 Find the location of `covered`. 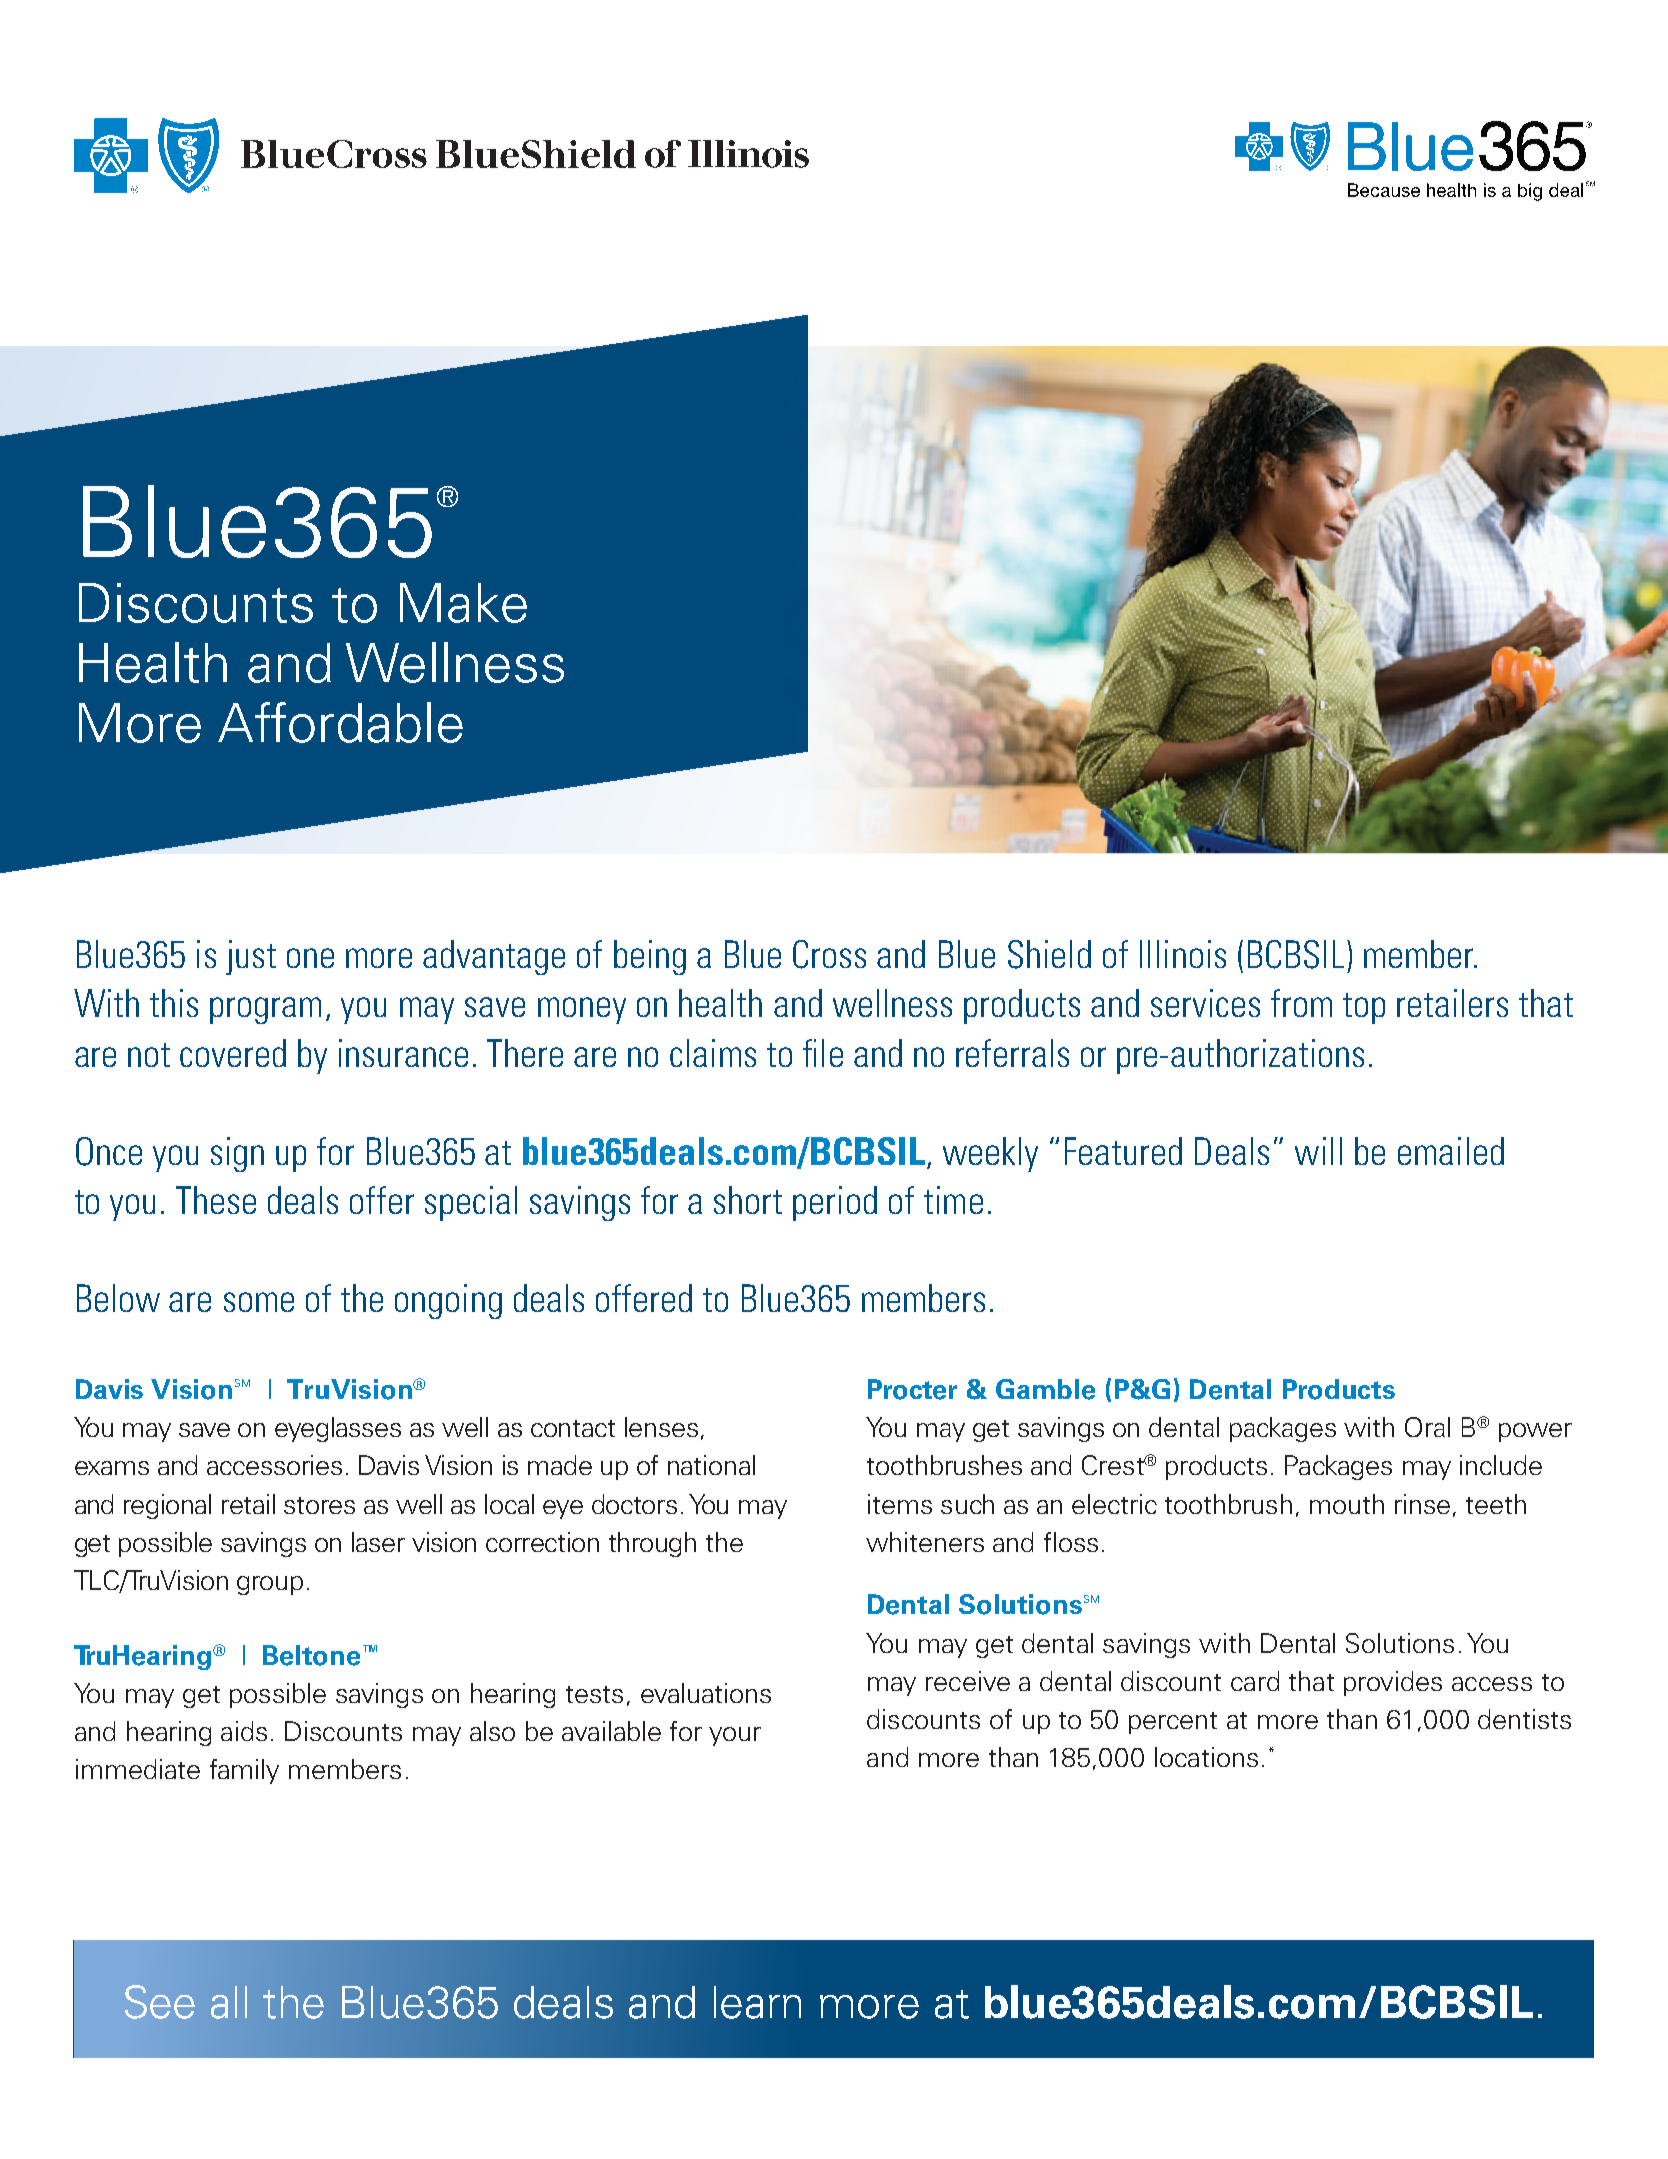

covered is located at coordinates (233, 1053).
